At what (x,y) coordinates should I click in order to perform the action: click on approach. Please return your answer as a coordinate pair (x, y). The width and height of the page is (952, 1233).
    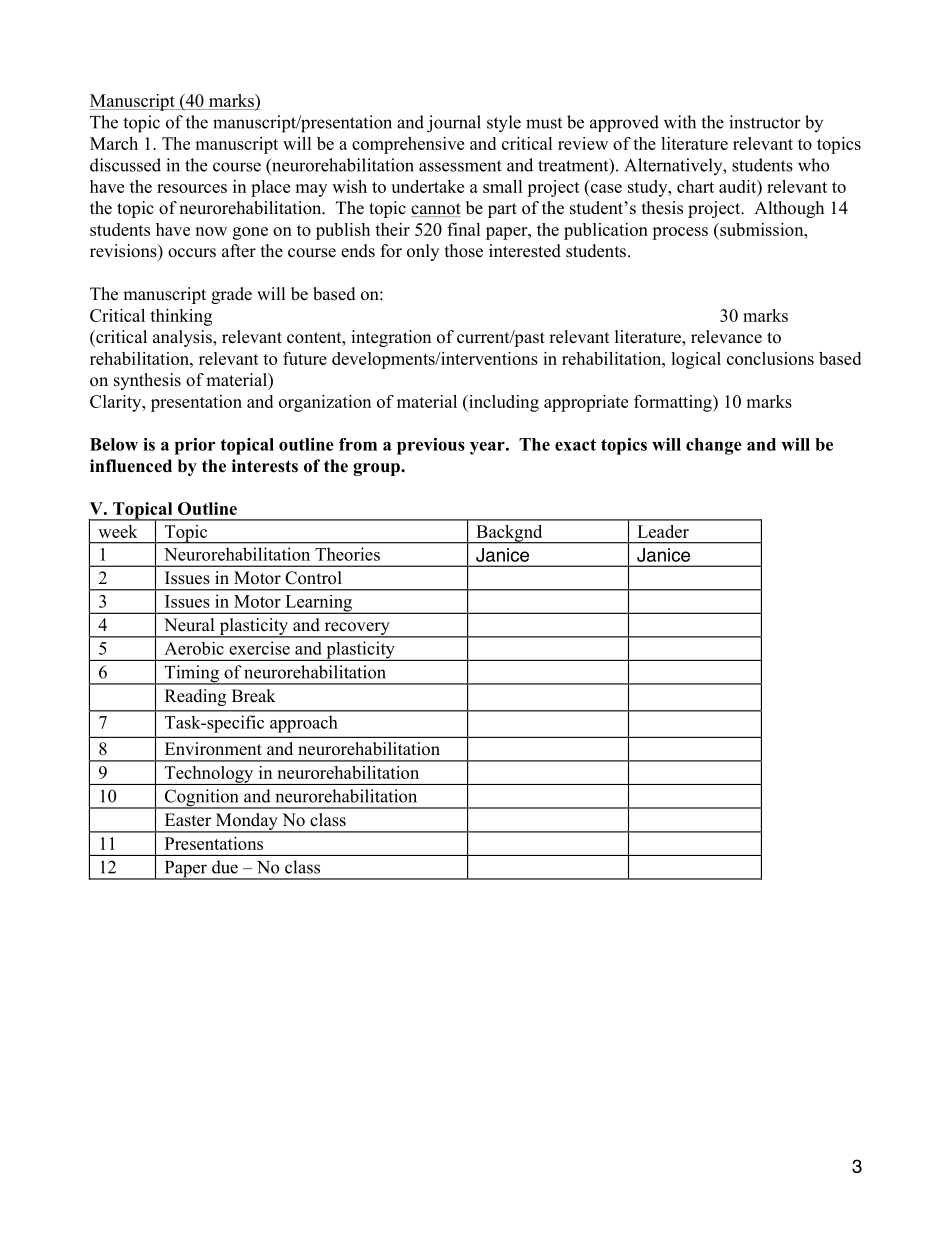
    Looking at the image, I should click on (303, 724).
